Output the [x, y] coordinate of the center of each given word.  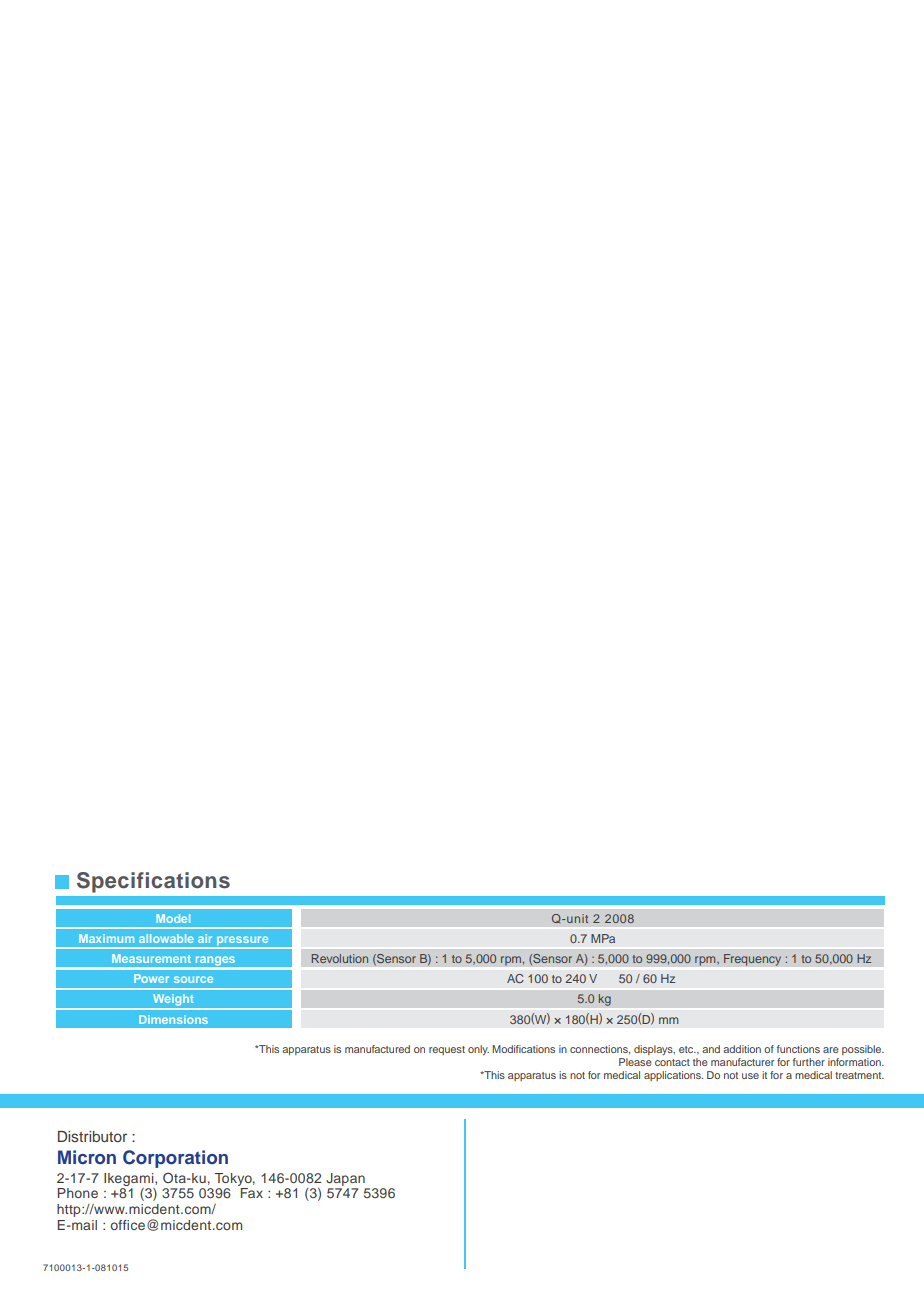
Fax [252, 1193]
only [478, 1050]
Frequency [752, 960]
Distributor [92, 1136]
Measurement [151, 958]
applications [673, 1076]
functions [798, 1049]
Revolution [340, 958]
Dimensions [173, 1019]
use [750, 1076]
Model [173, 918]
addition [742, 1049]
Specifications [153, 882]
